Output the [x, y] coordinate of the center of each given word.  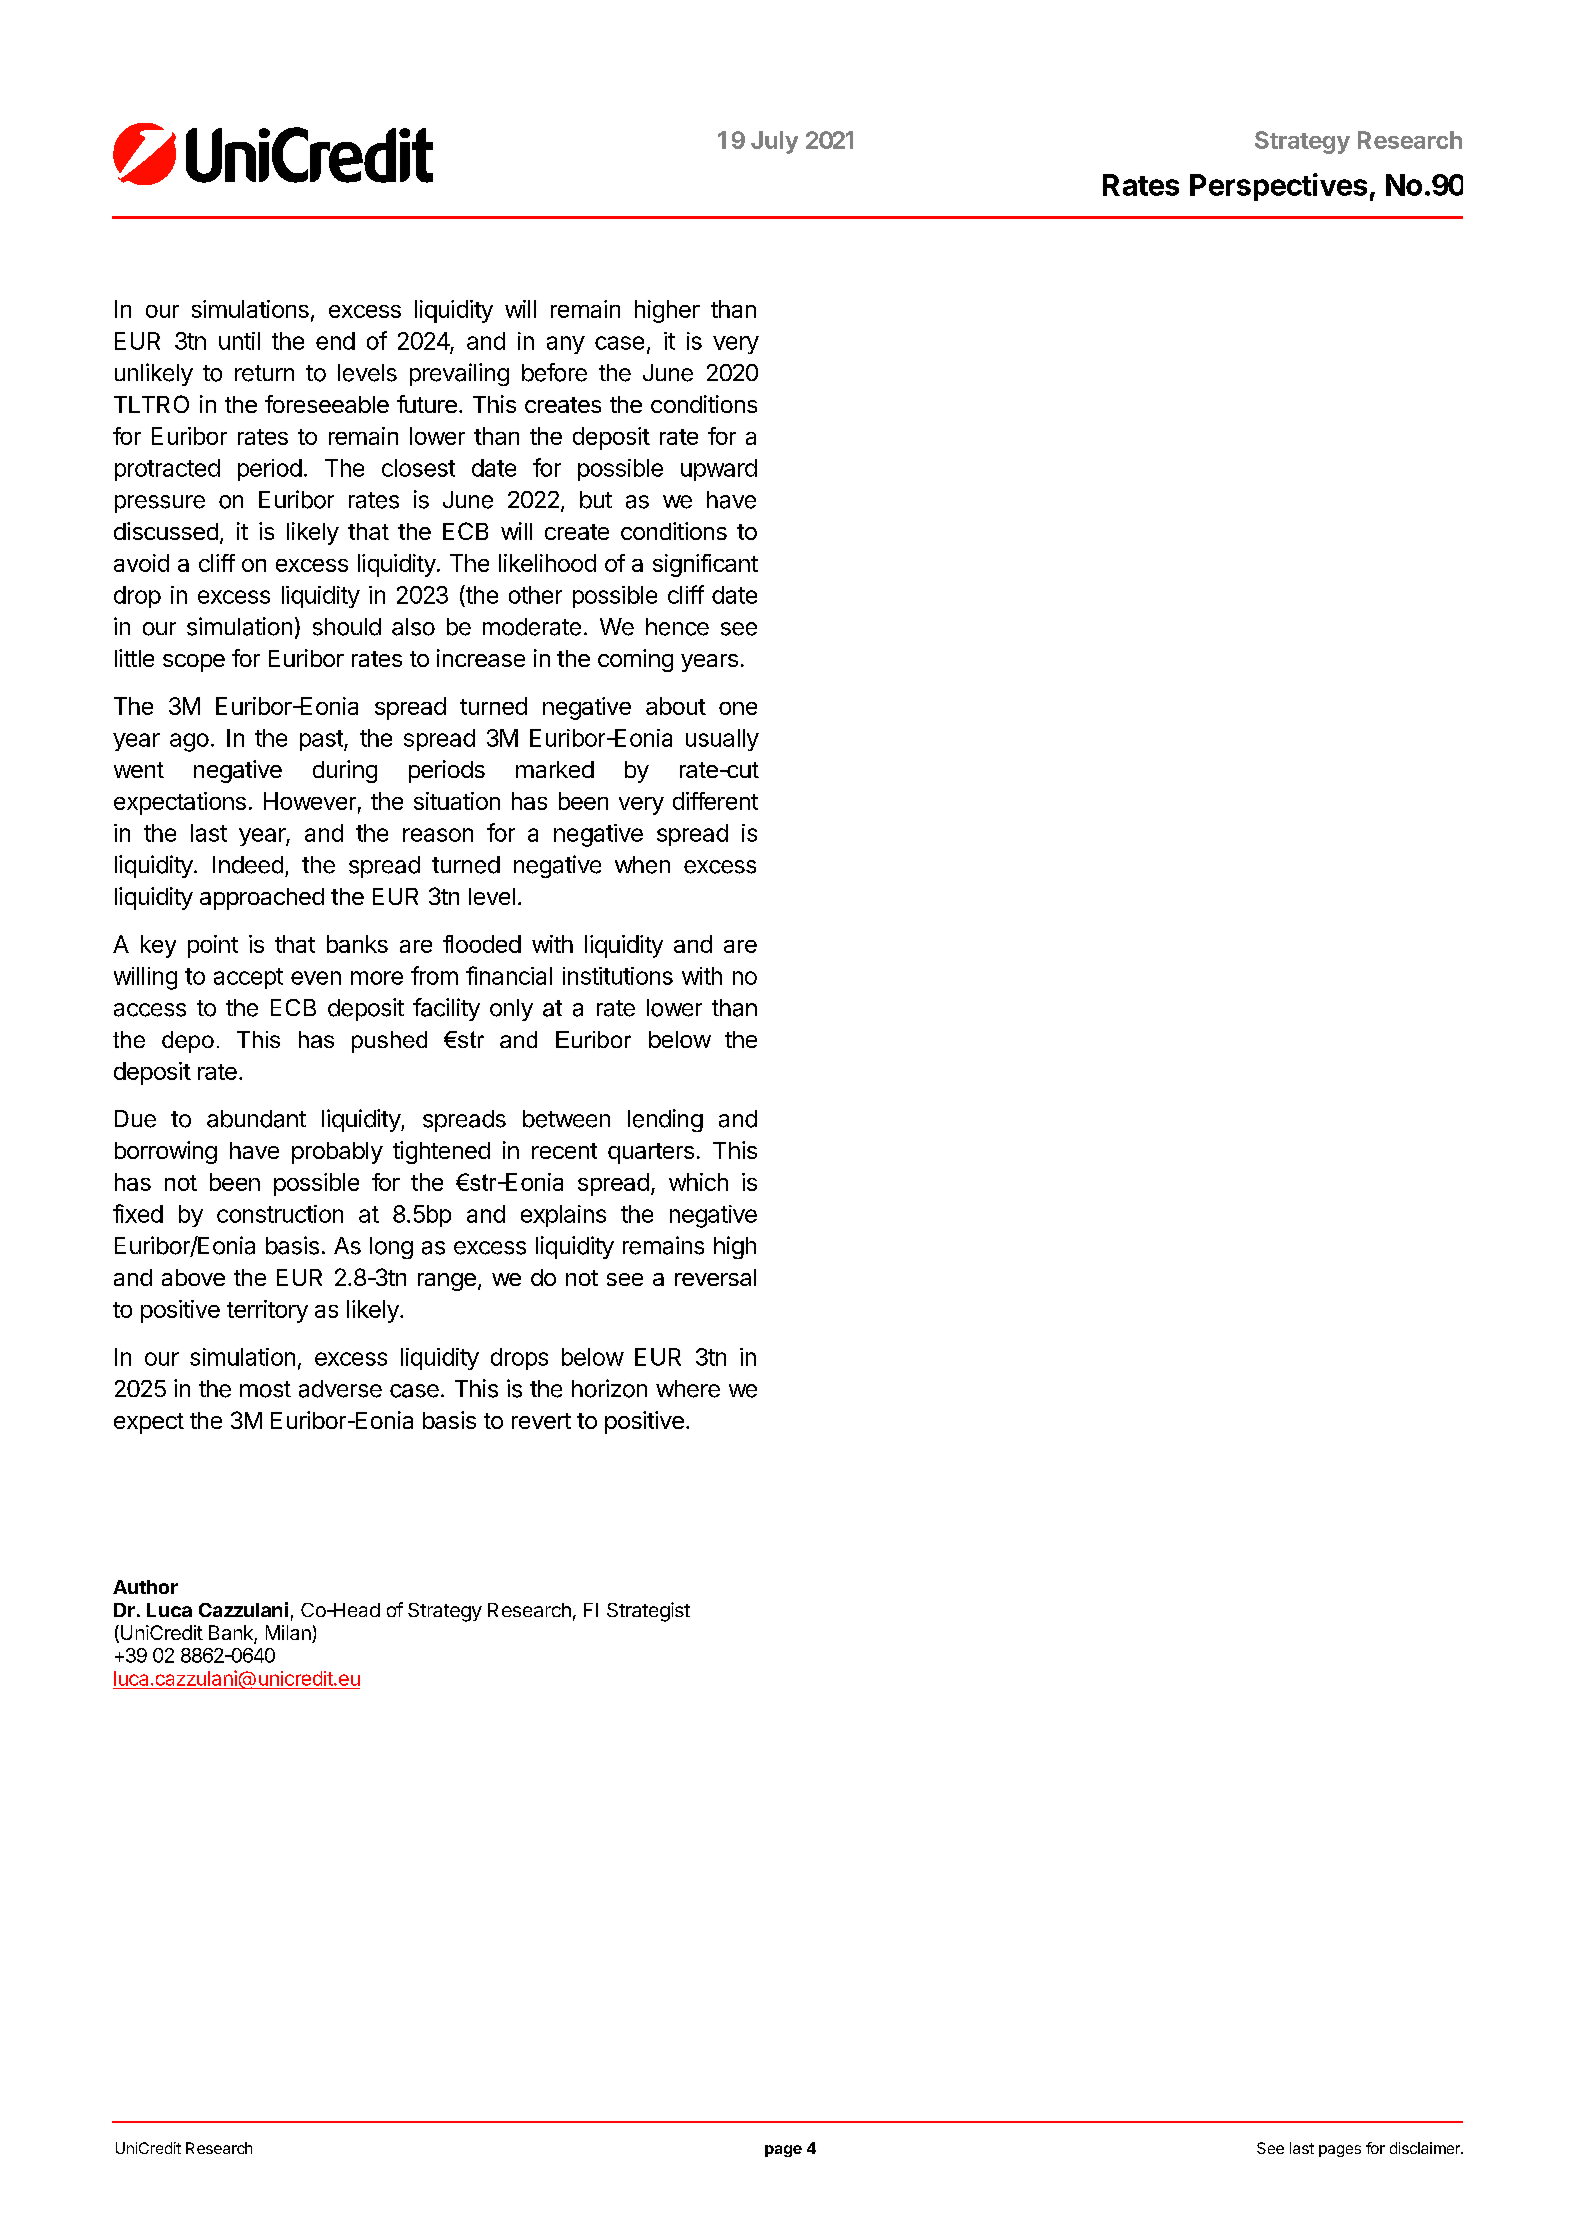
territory [267, 1311]
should [347, 627]
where [688, 1389]
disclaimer [1426, 2148]
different [715, 801]
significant [705, 565]
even [316, 978]
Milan [289, 1634]
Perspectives [1278, 187]
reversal [715, 1277]
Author [145, 1587]
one [738, 708]
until [239, 341]
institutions [618, 976]
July [774, 142]
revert [541, 1421]
